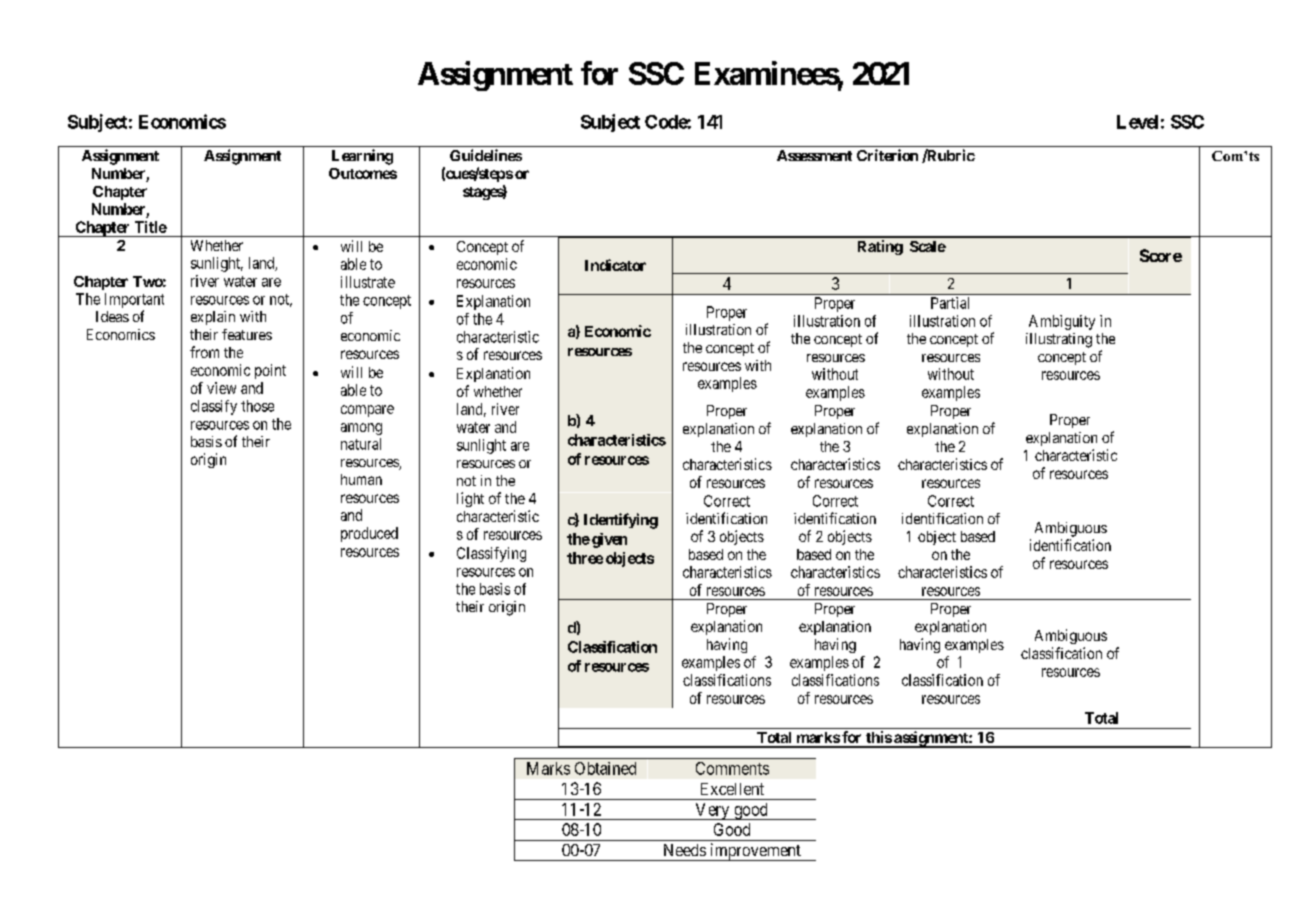 The height and width of the screenshot is (924, 1308). What do you see at coordinates (621, 521) in the screenshot?
I see `Identifying` at bounding box center [621, 521].
